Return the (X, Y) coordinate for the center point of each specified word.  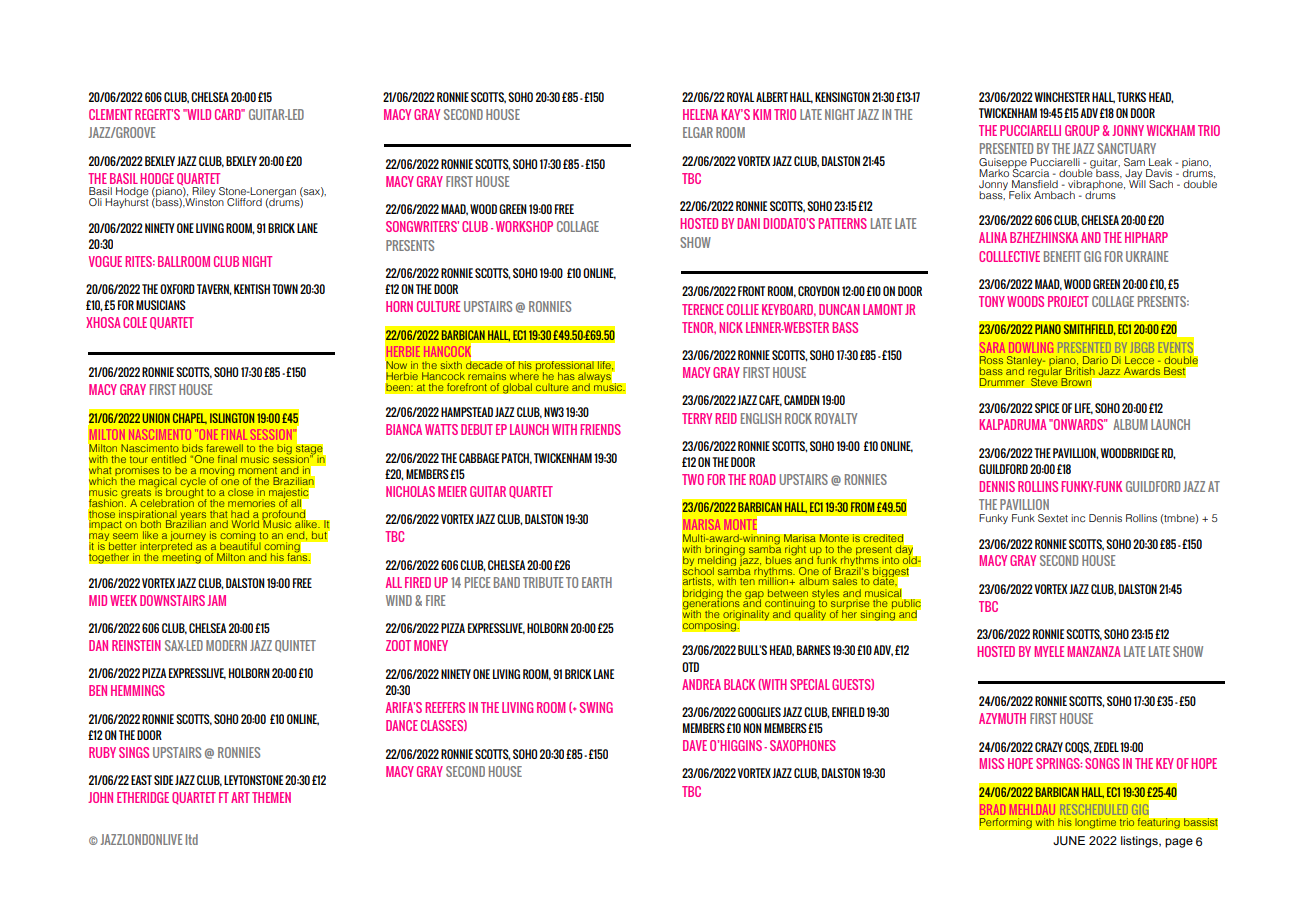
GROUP (1082, 130)
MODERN (226, 645)
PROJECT (1068, 301)
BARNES (814, 650)
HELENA (700, 114)
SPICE (1047, 408)
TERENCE (703, 309)
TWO (693, 479)
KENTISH (252, 289)
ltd (192, 839)
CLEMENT (110, 114)
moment (258, 470)
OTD (690, 667)
